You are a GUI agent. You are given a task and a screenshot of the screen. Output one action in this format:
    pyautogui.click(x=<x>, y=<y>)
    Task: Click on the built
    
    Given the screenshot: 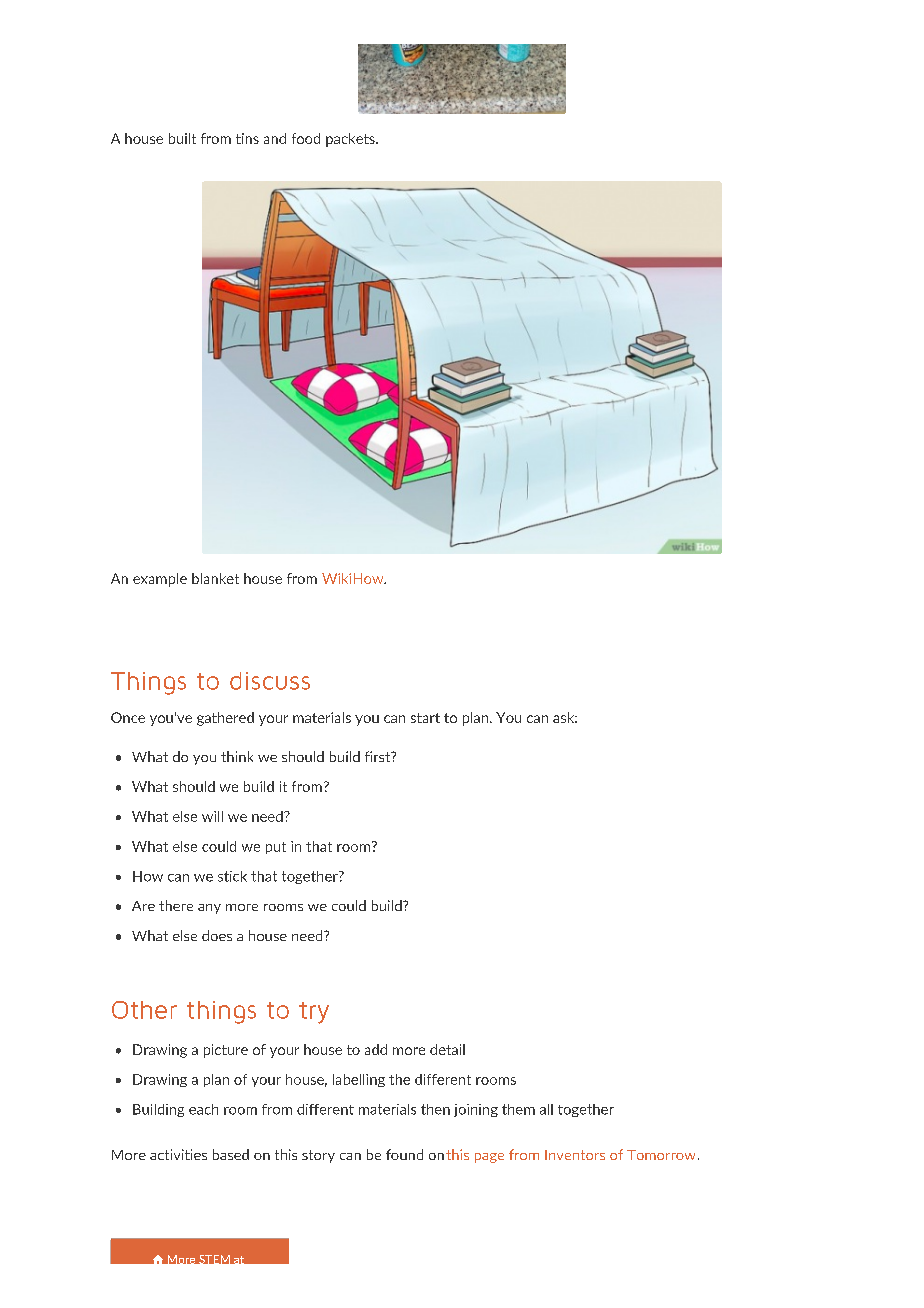 What is the action you would take?
    pyautogui.click(x=182, y=138)
